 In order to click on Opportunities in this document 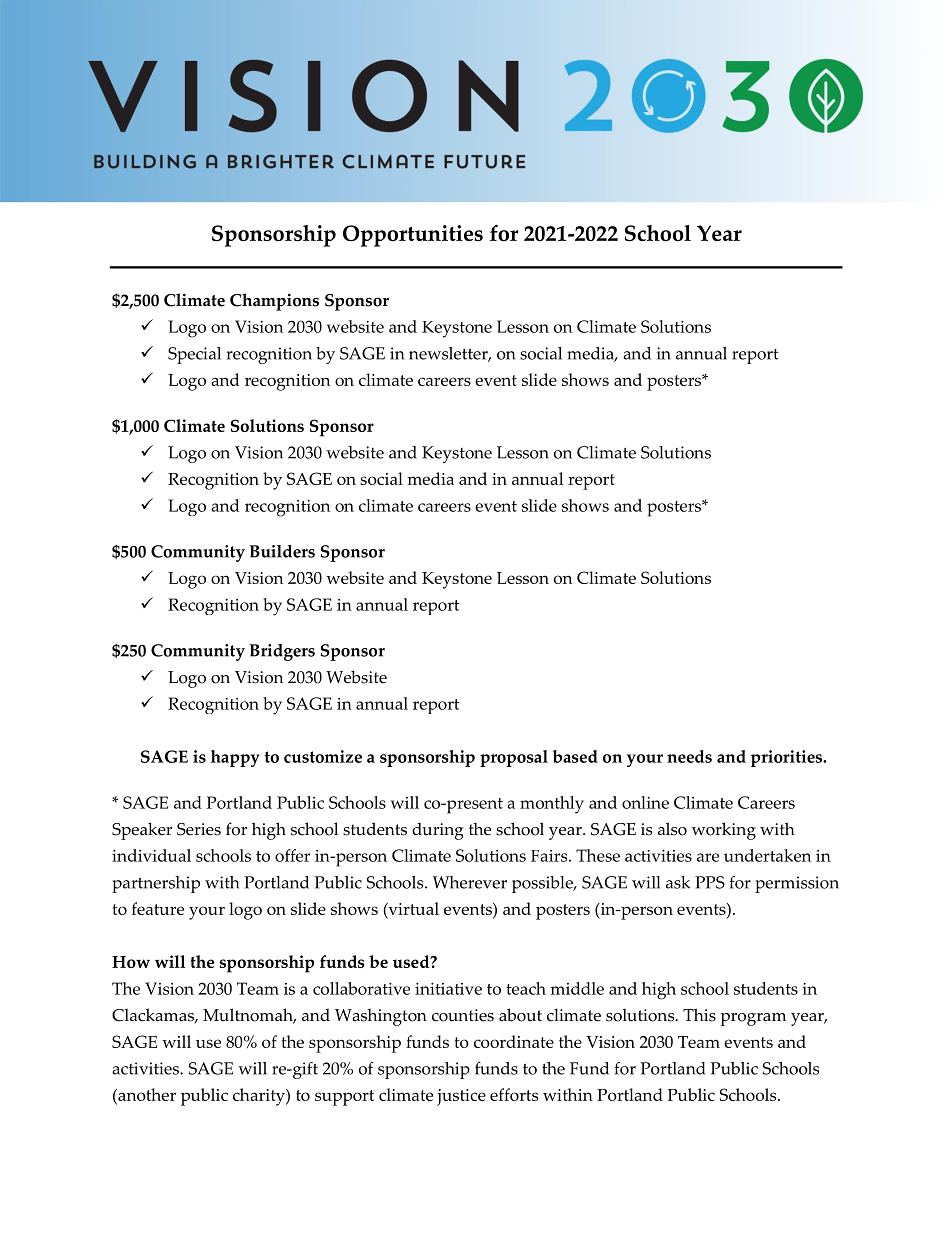, I will do `click(413, 236)`.
